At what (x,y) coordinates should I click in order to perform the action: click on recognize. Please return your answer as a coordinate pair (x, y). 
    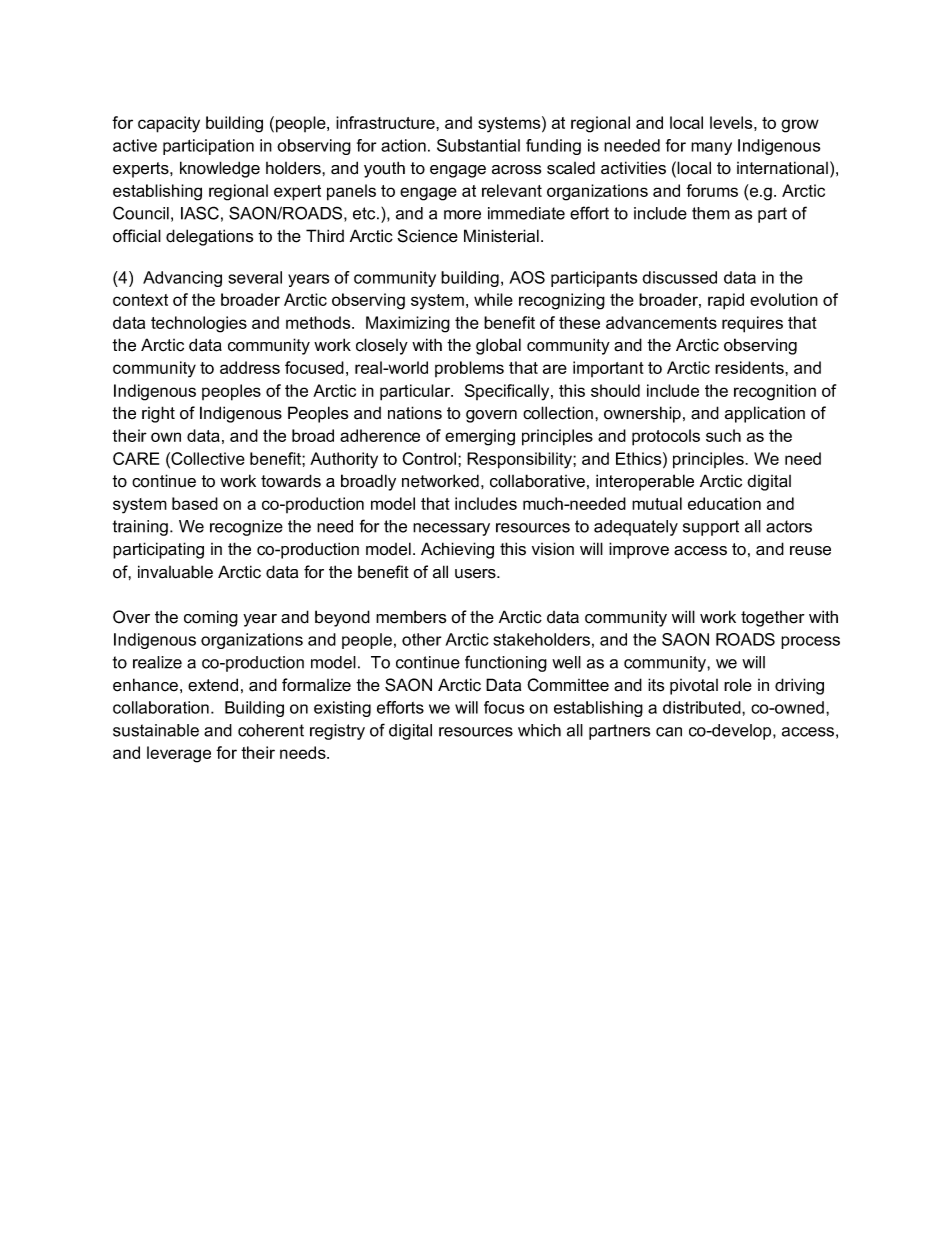
    Looking at the image, I should click on (246, 528).
